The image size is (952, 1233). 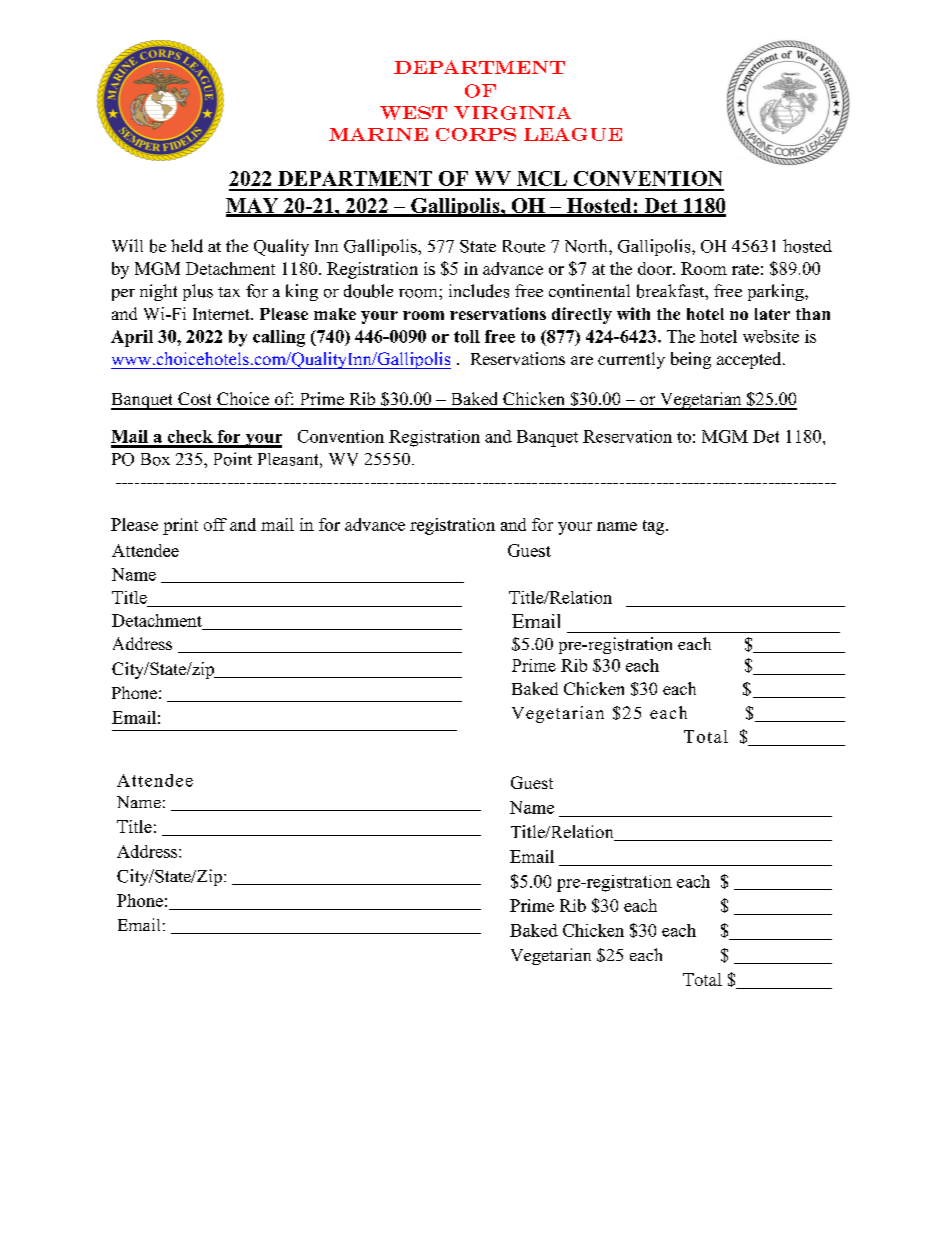 What do you see at coordinates (467, 336) in the document?
I see `toll` at bounding box center [467, 336].
